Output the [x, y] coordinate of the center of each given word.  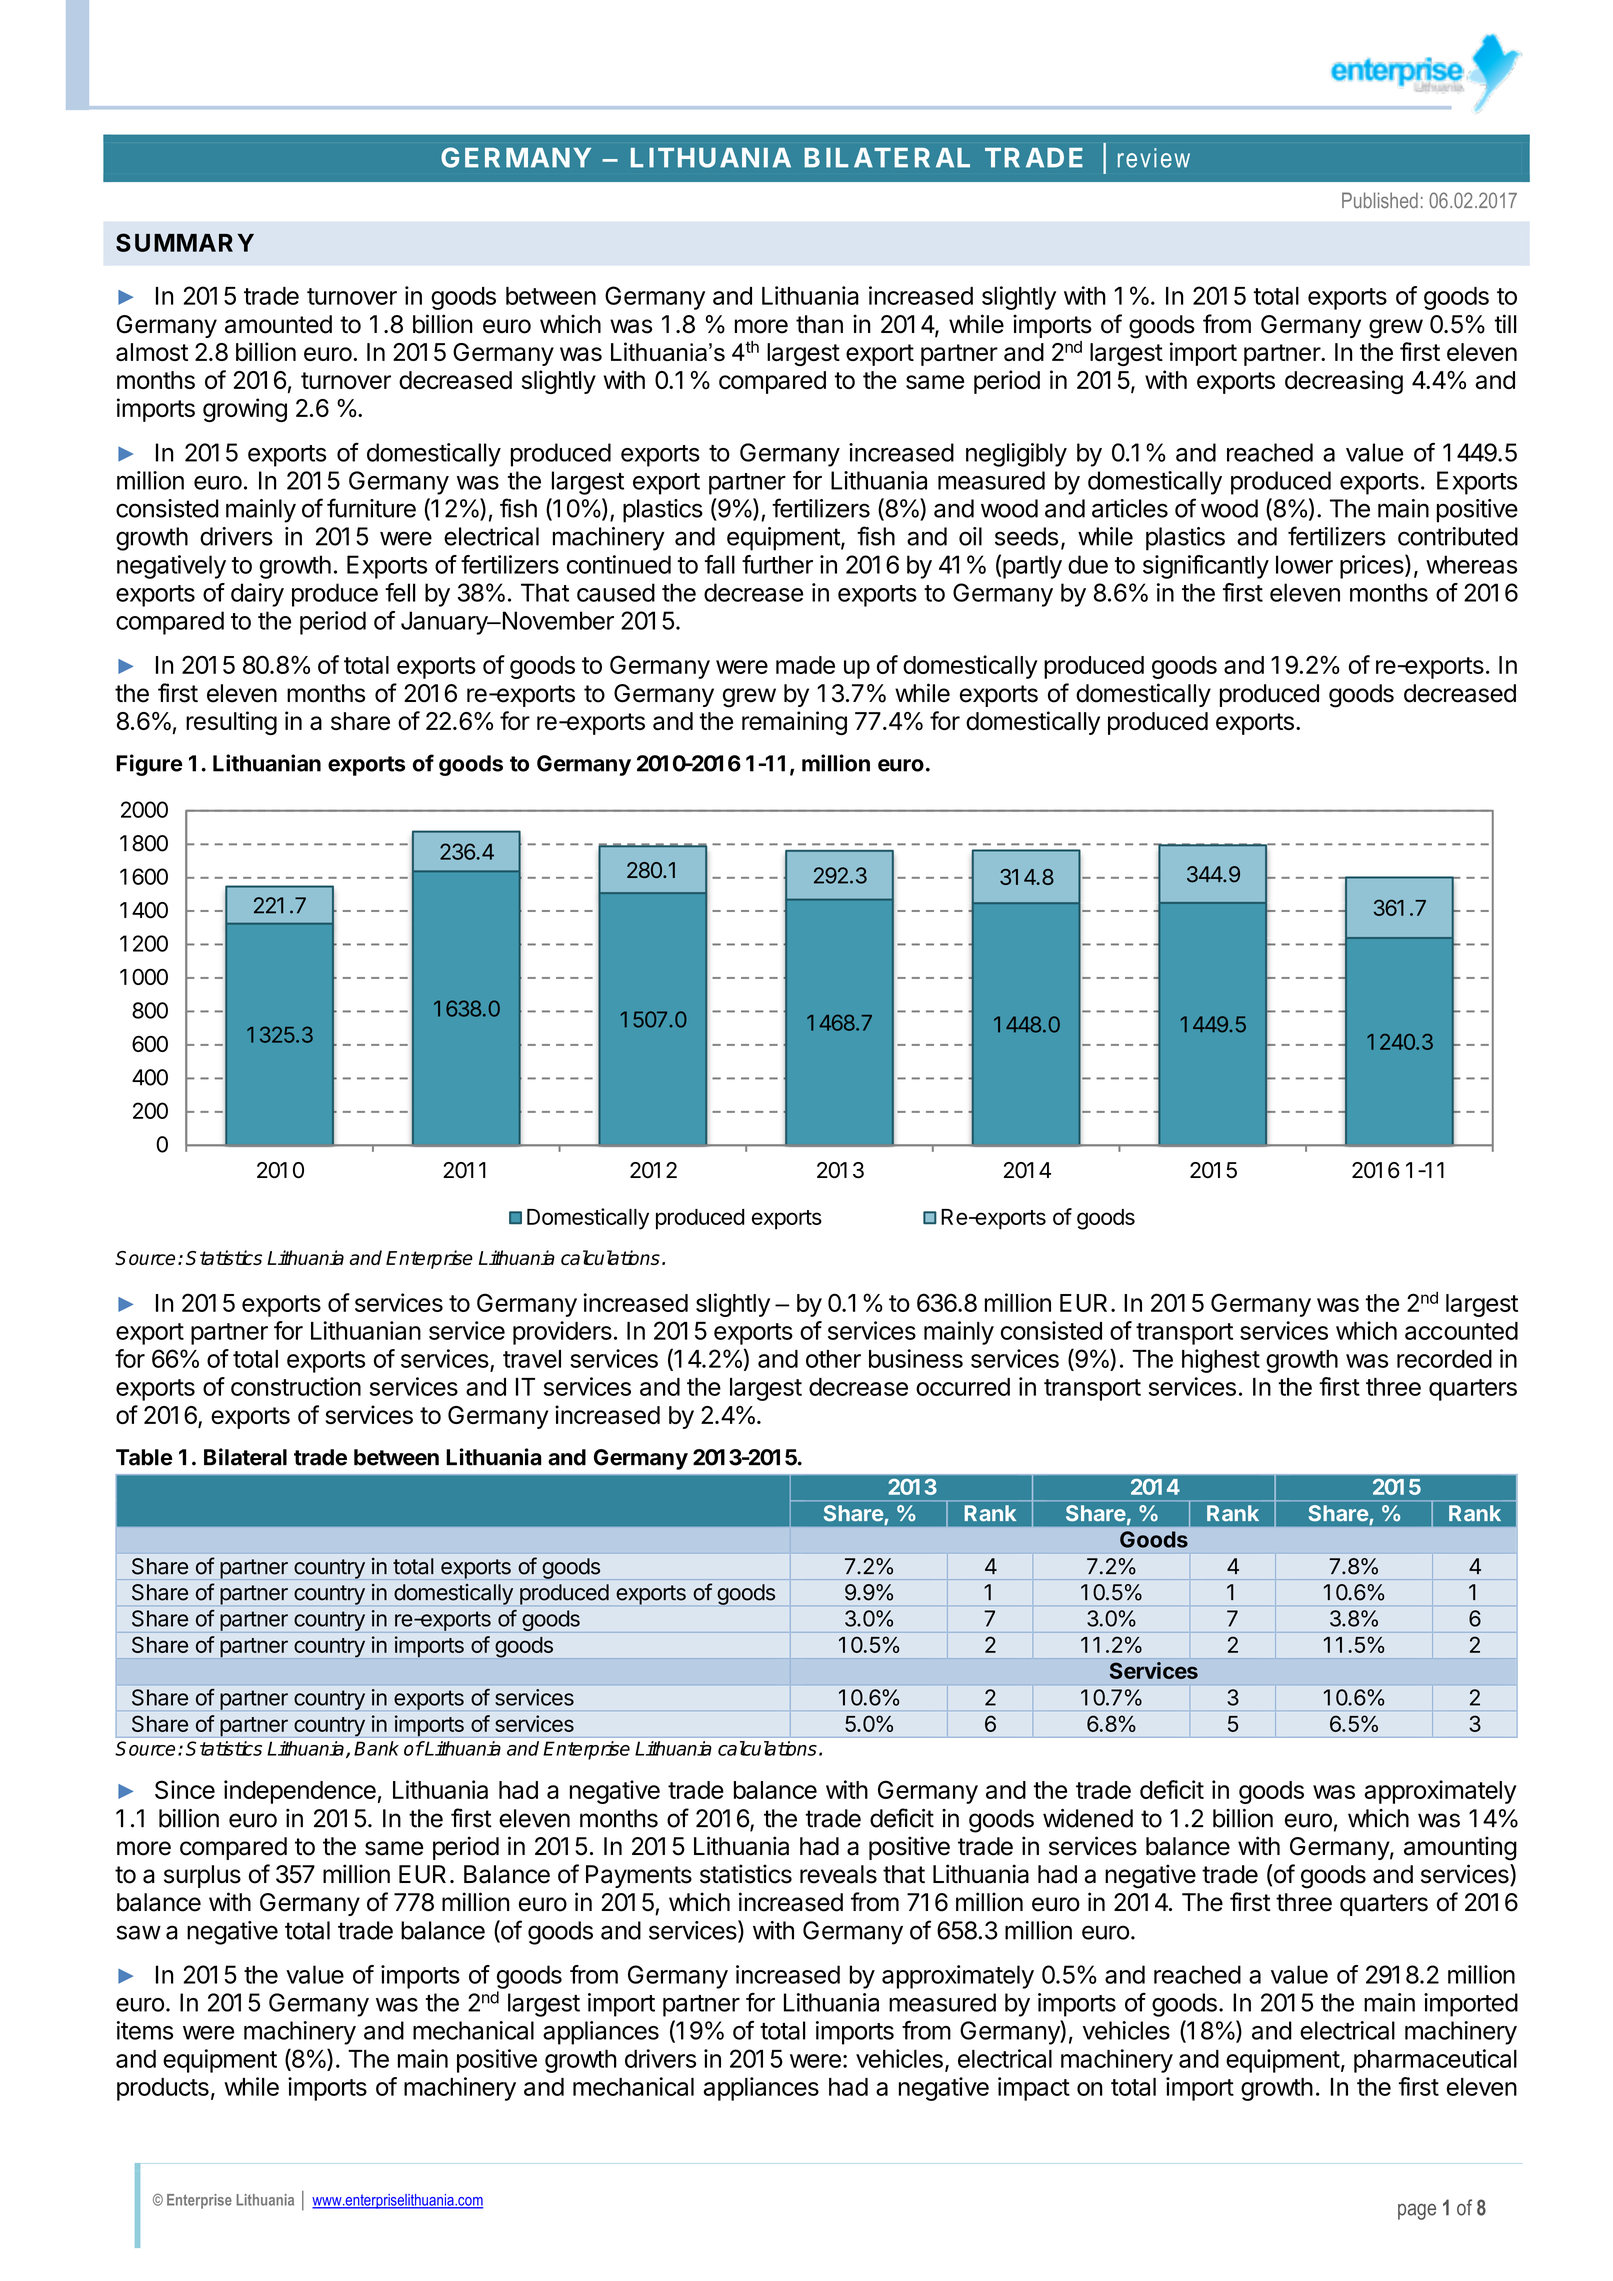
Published [1380, 200]
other [833, 1359]
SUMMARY [185, 242]
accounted [1461, 1331]
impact [1034, 2089]
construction [296, 1386]
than [819, 324]
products [163, 2089]
